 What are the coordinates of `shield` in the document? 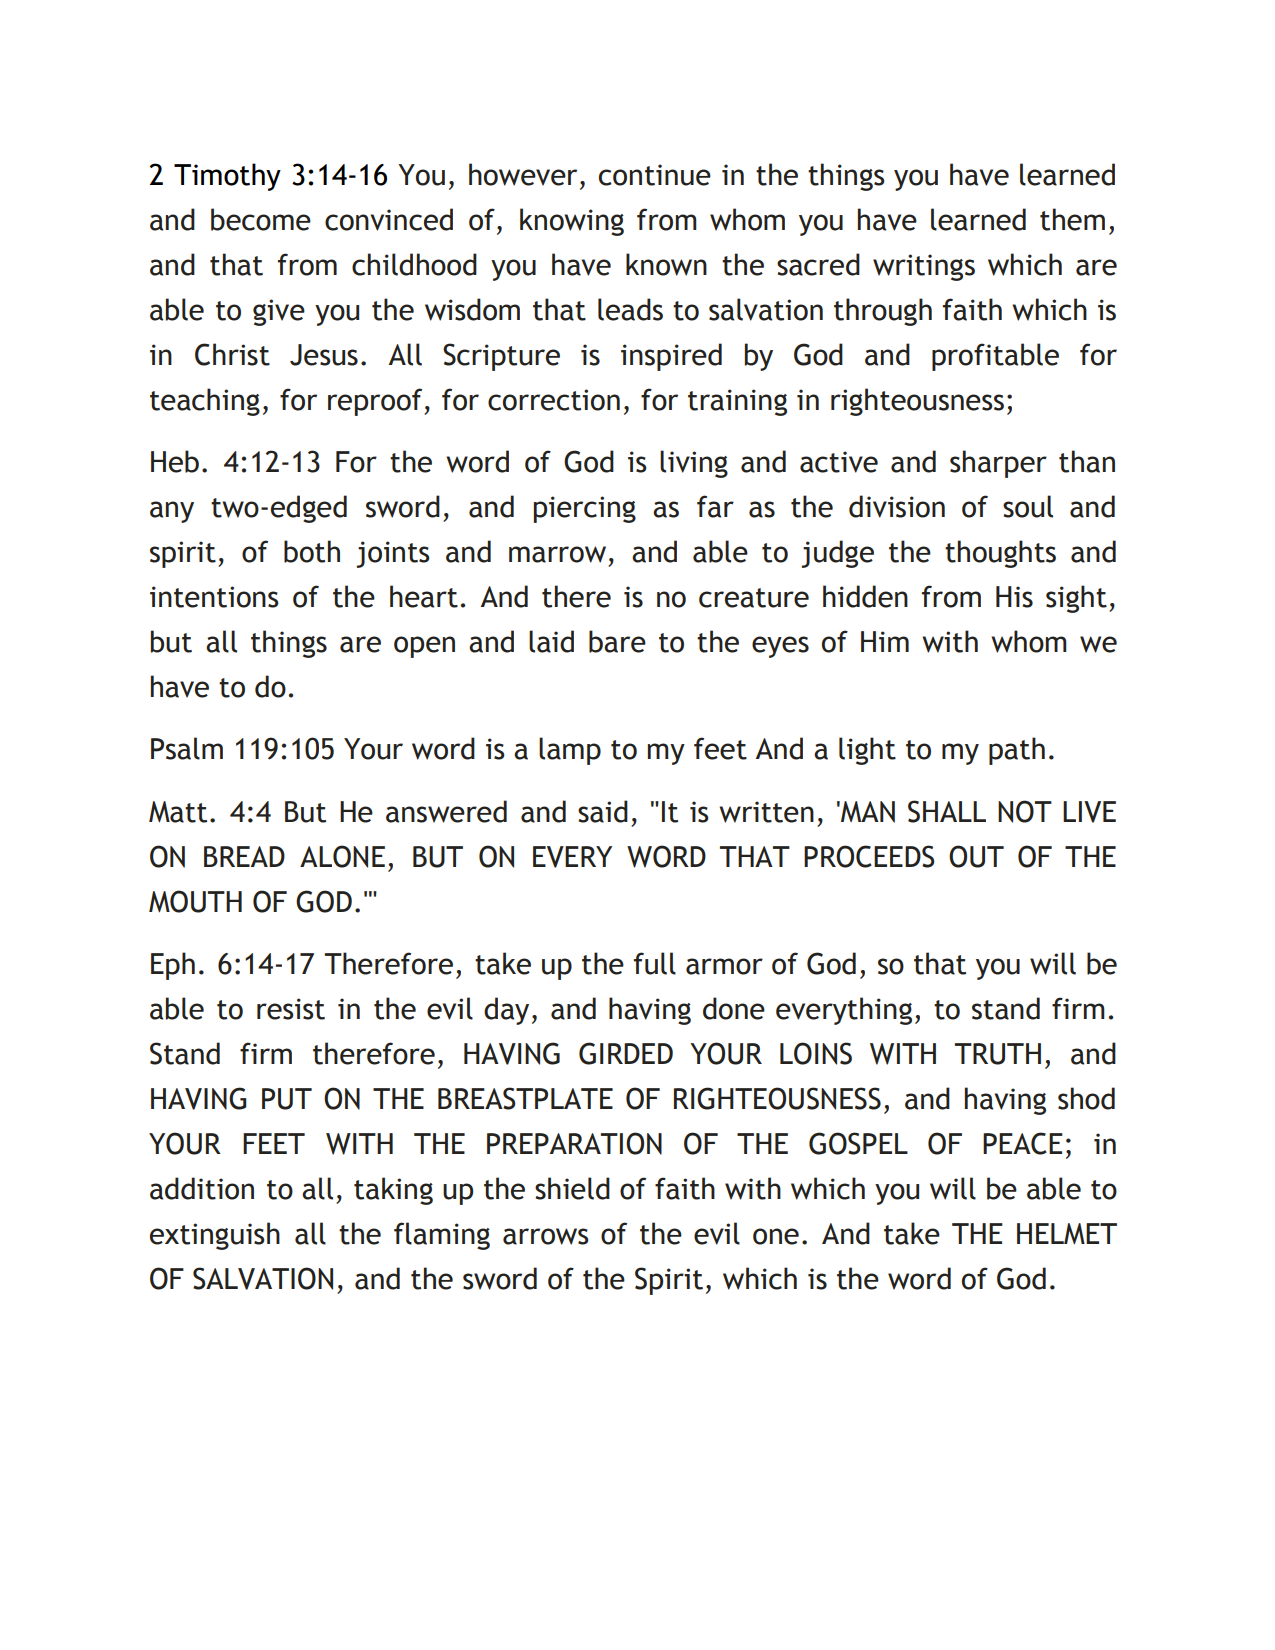 It's located at (572, 1188).
